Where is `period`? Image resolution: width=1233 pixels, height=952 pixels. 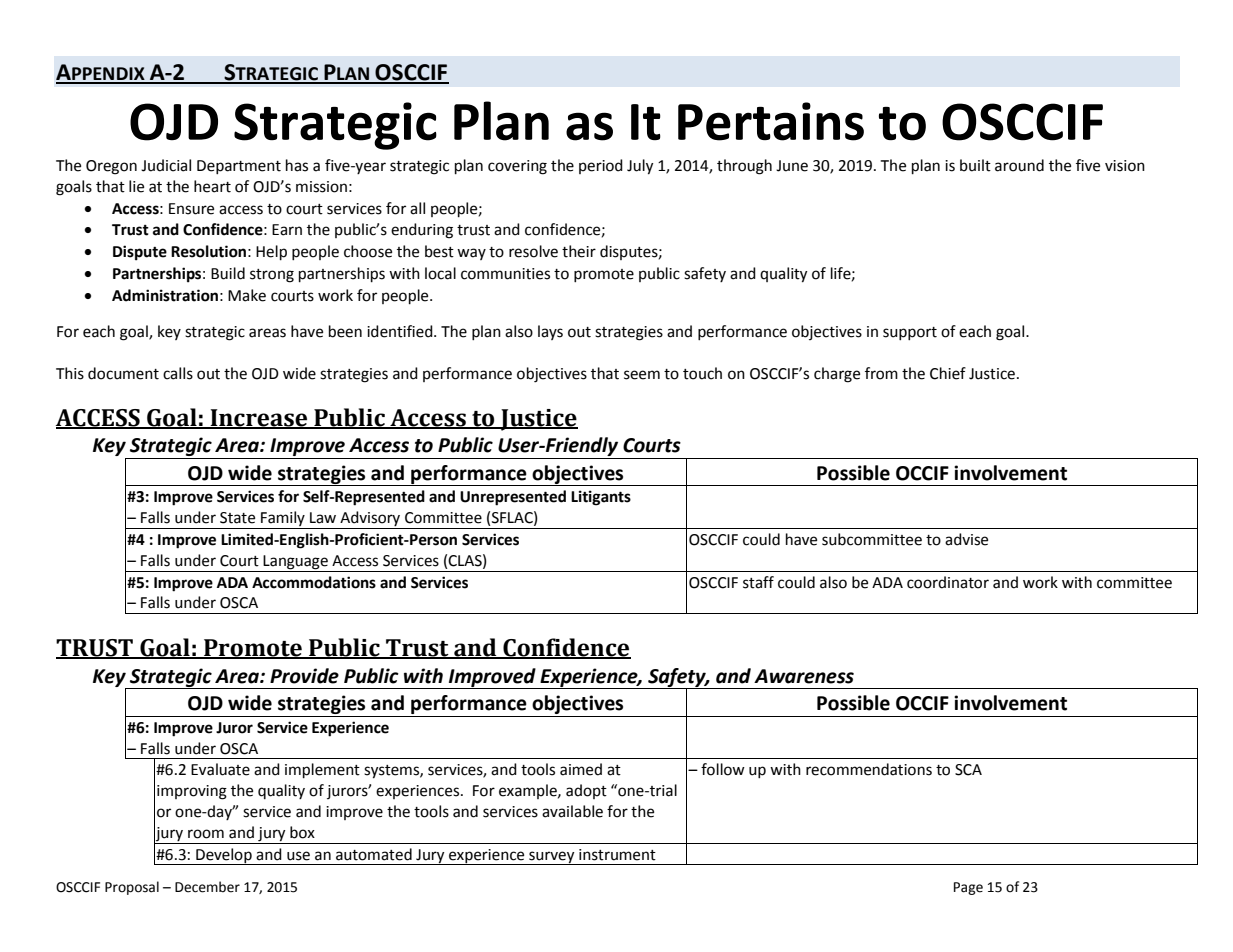 period is located at coordinates (601, 166).
